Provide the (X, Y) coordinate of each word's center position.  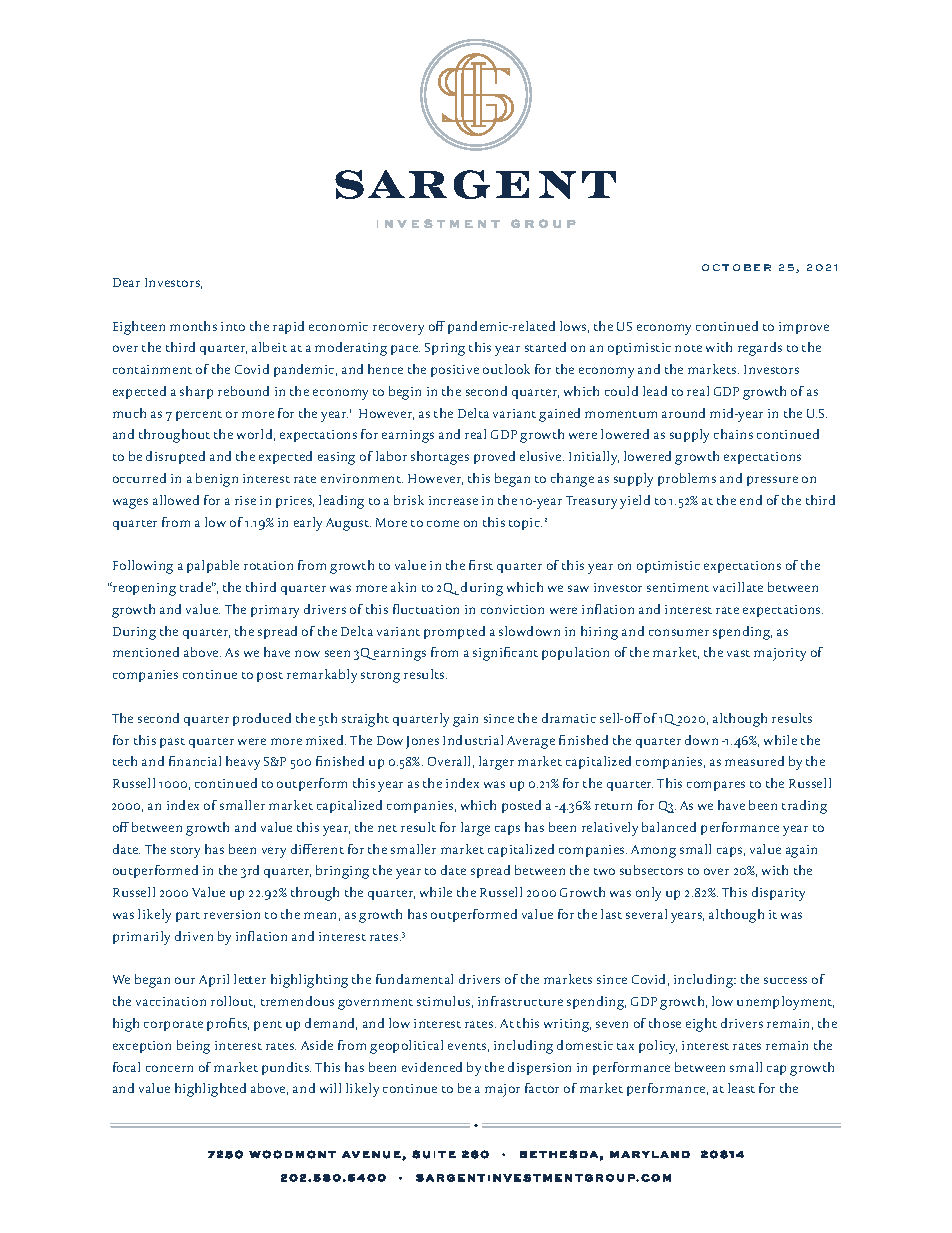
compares (716, 786)
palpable (213, 566)
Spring (445, 349)
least (741, 1088)
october (736, 267)
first (481, 565)
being (193, 1047)
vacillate (738, 587)
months (193, 326)
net (387, 828)
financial (195, 761)
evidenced (432, 1067)
